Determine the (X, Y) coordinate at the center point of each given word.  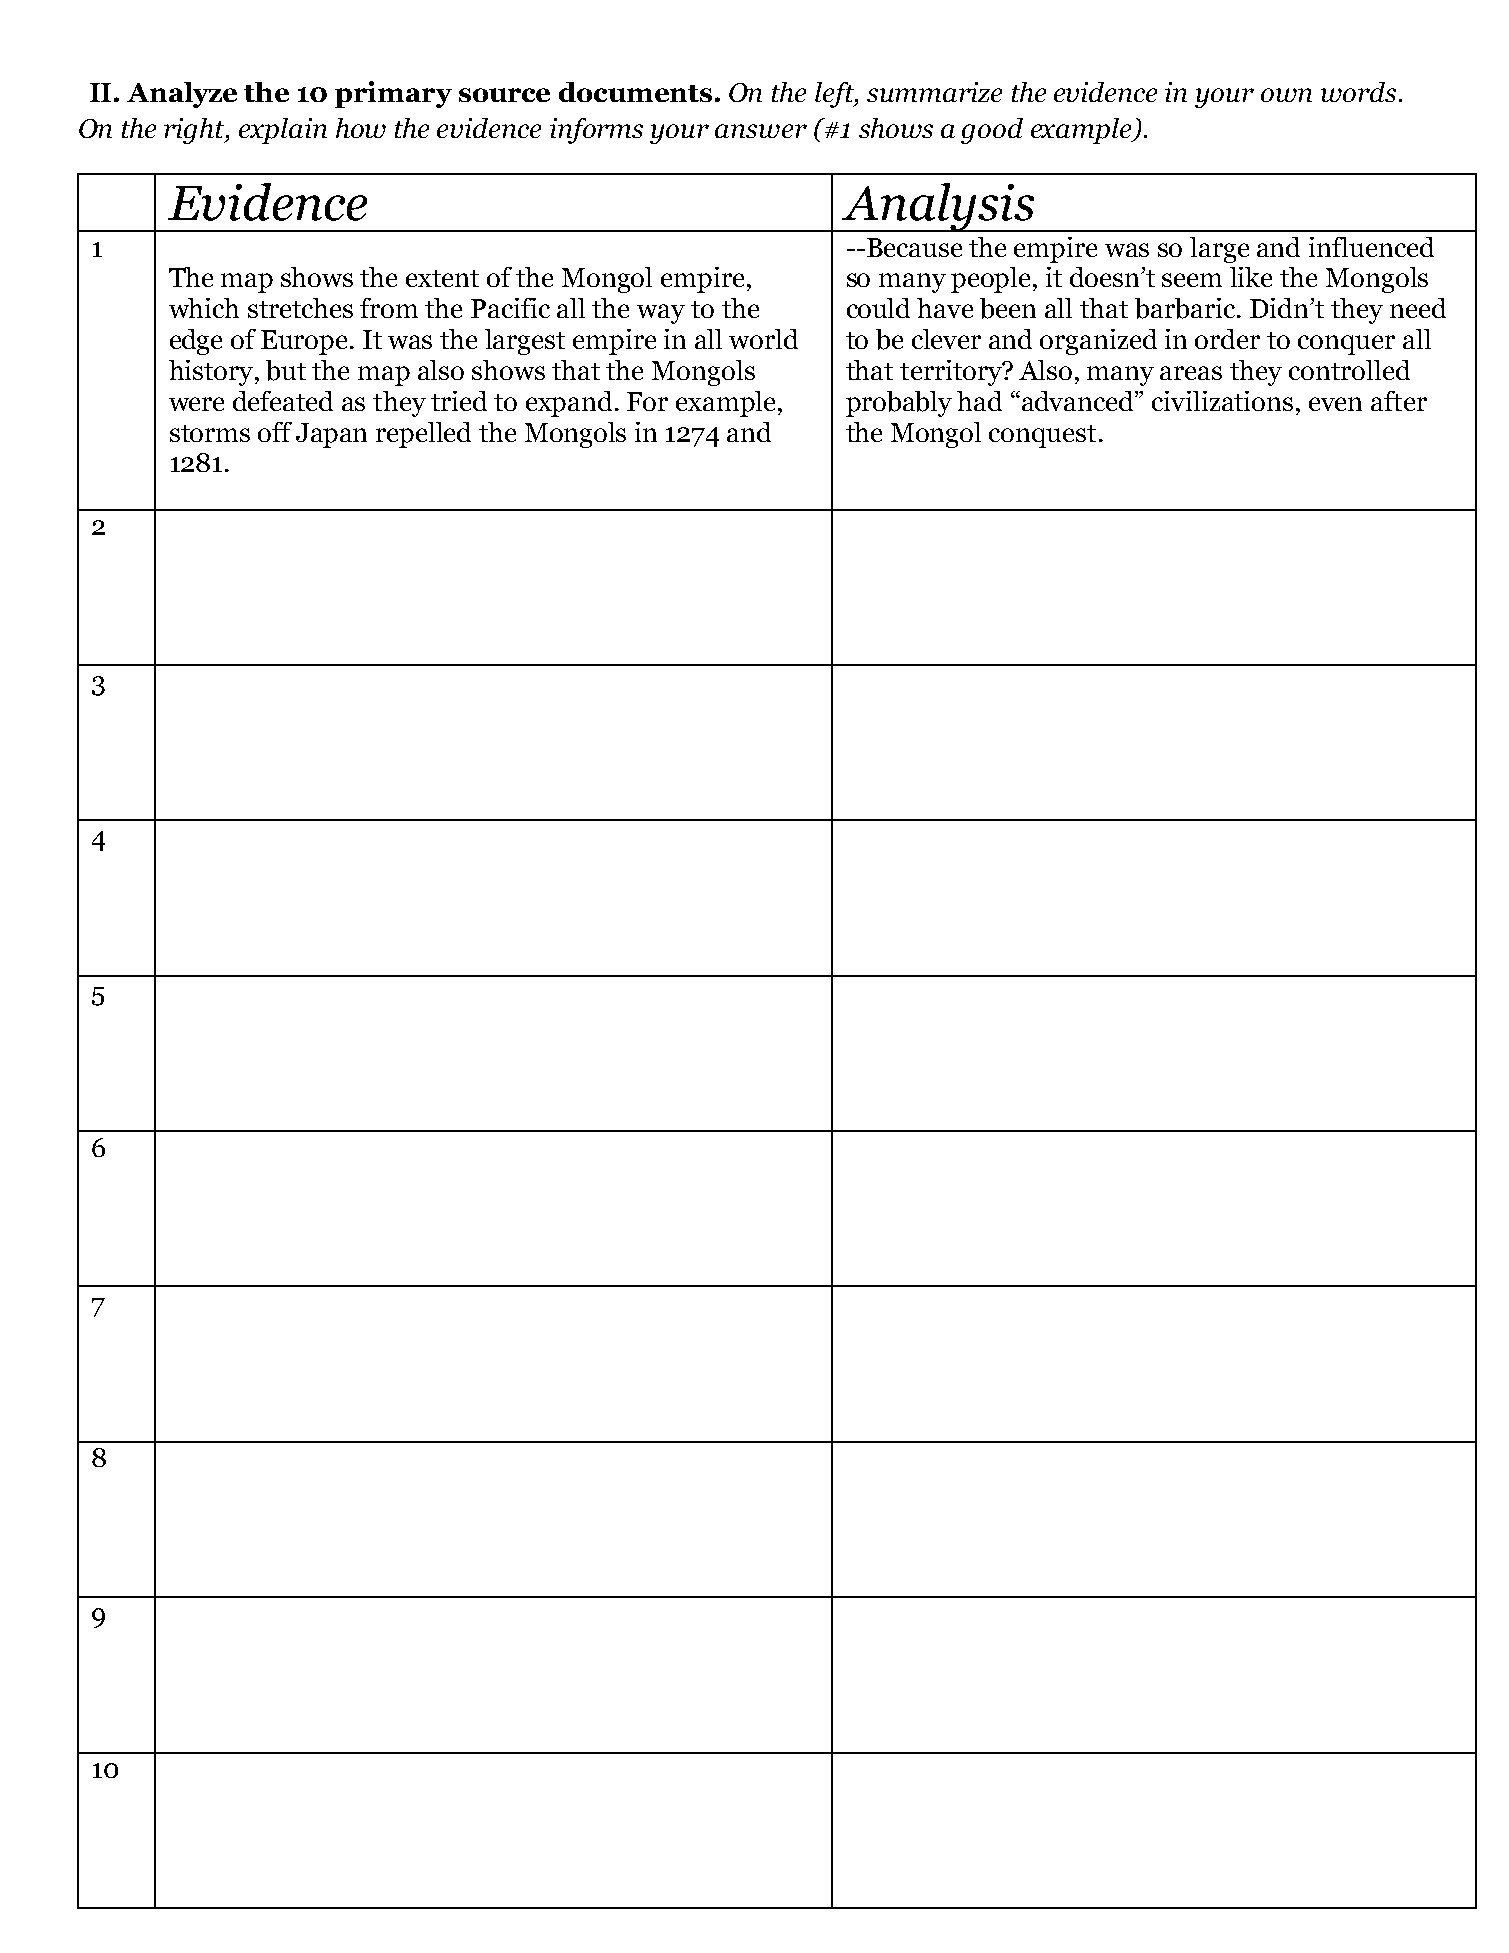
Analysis (938, 207)
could (878, 308)
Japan (331, 435)
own (1286, 95)
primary (393, 94)
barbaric (1186, 308)
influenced (1371, 247)
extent (442, 278)
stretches (300, 308)
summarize (934, 92)
